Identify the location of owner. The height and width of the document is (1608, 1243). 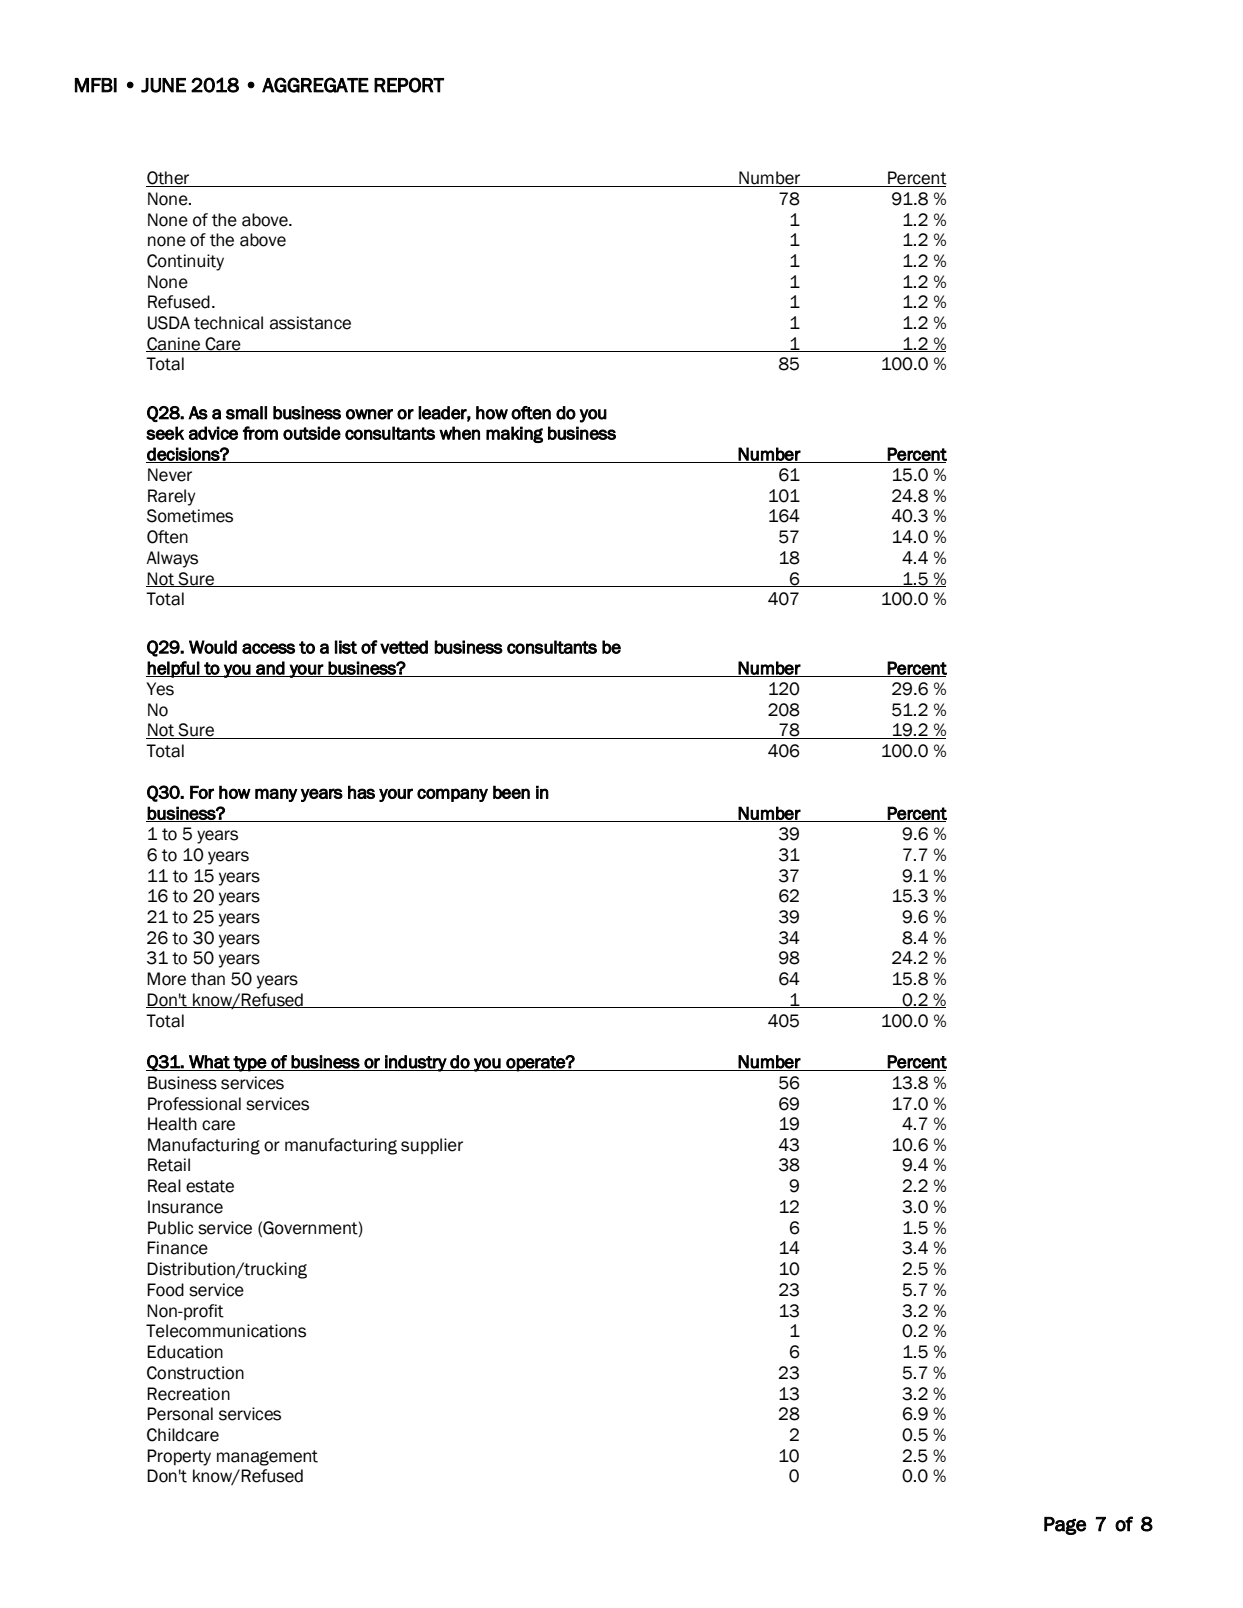
(369, 414).
